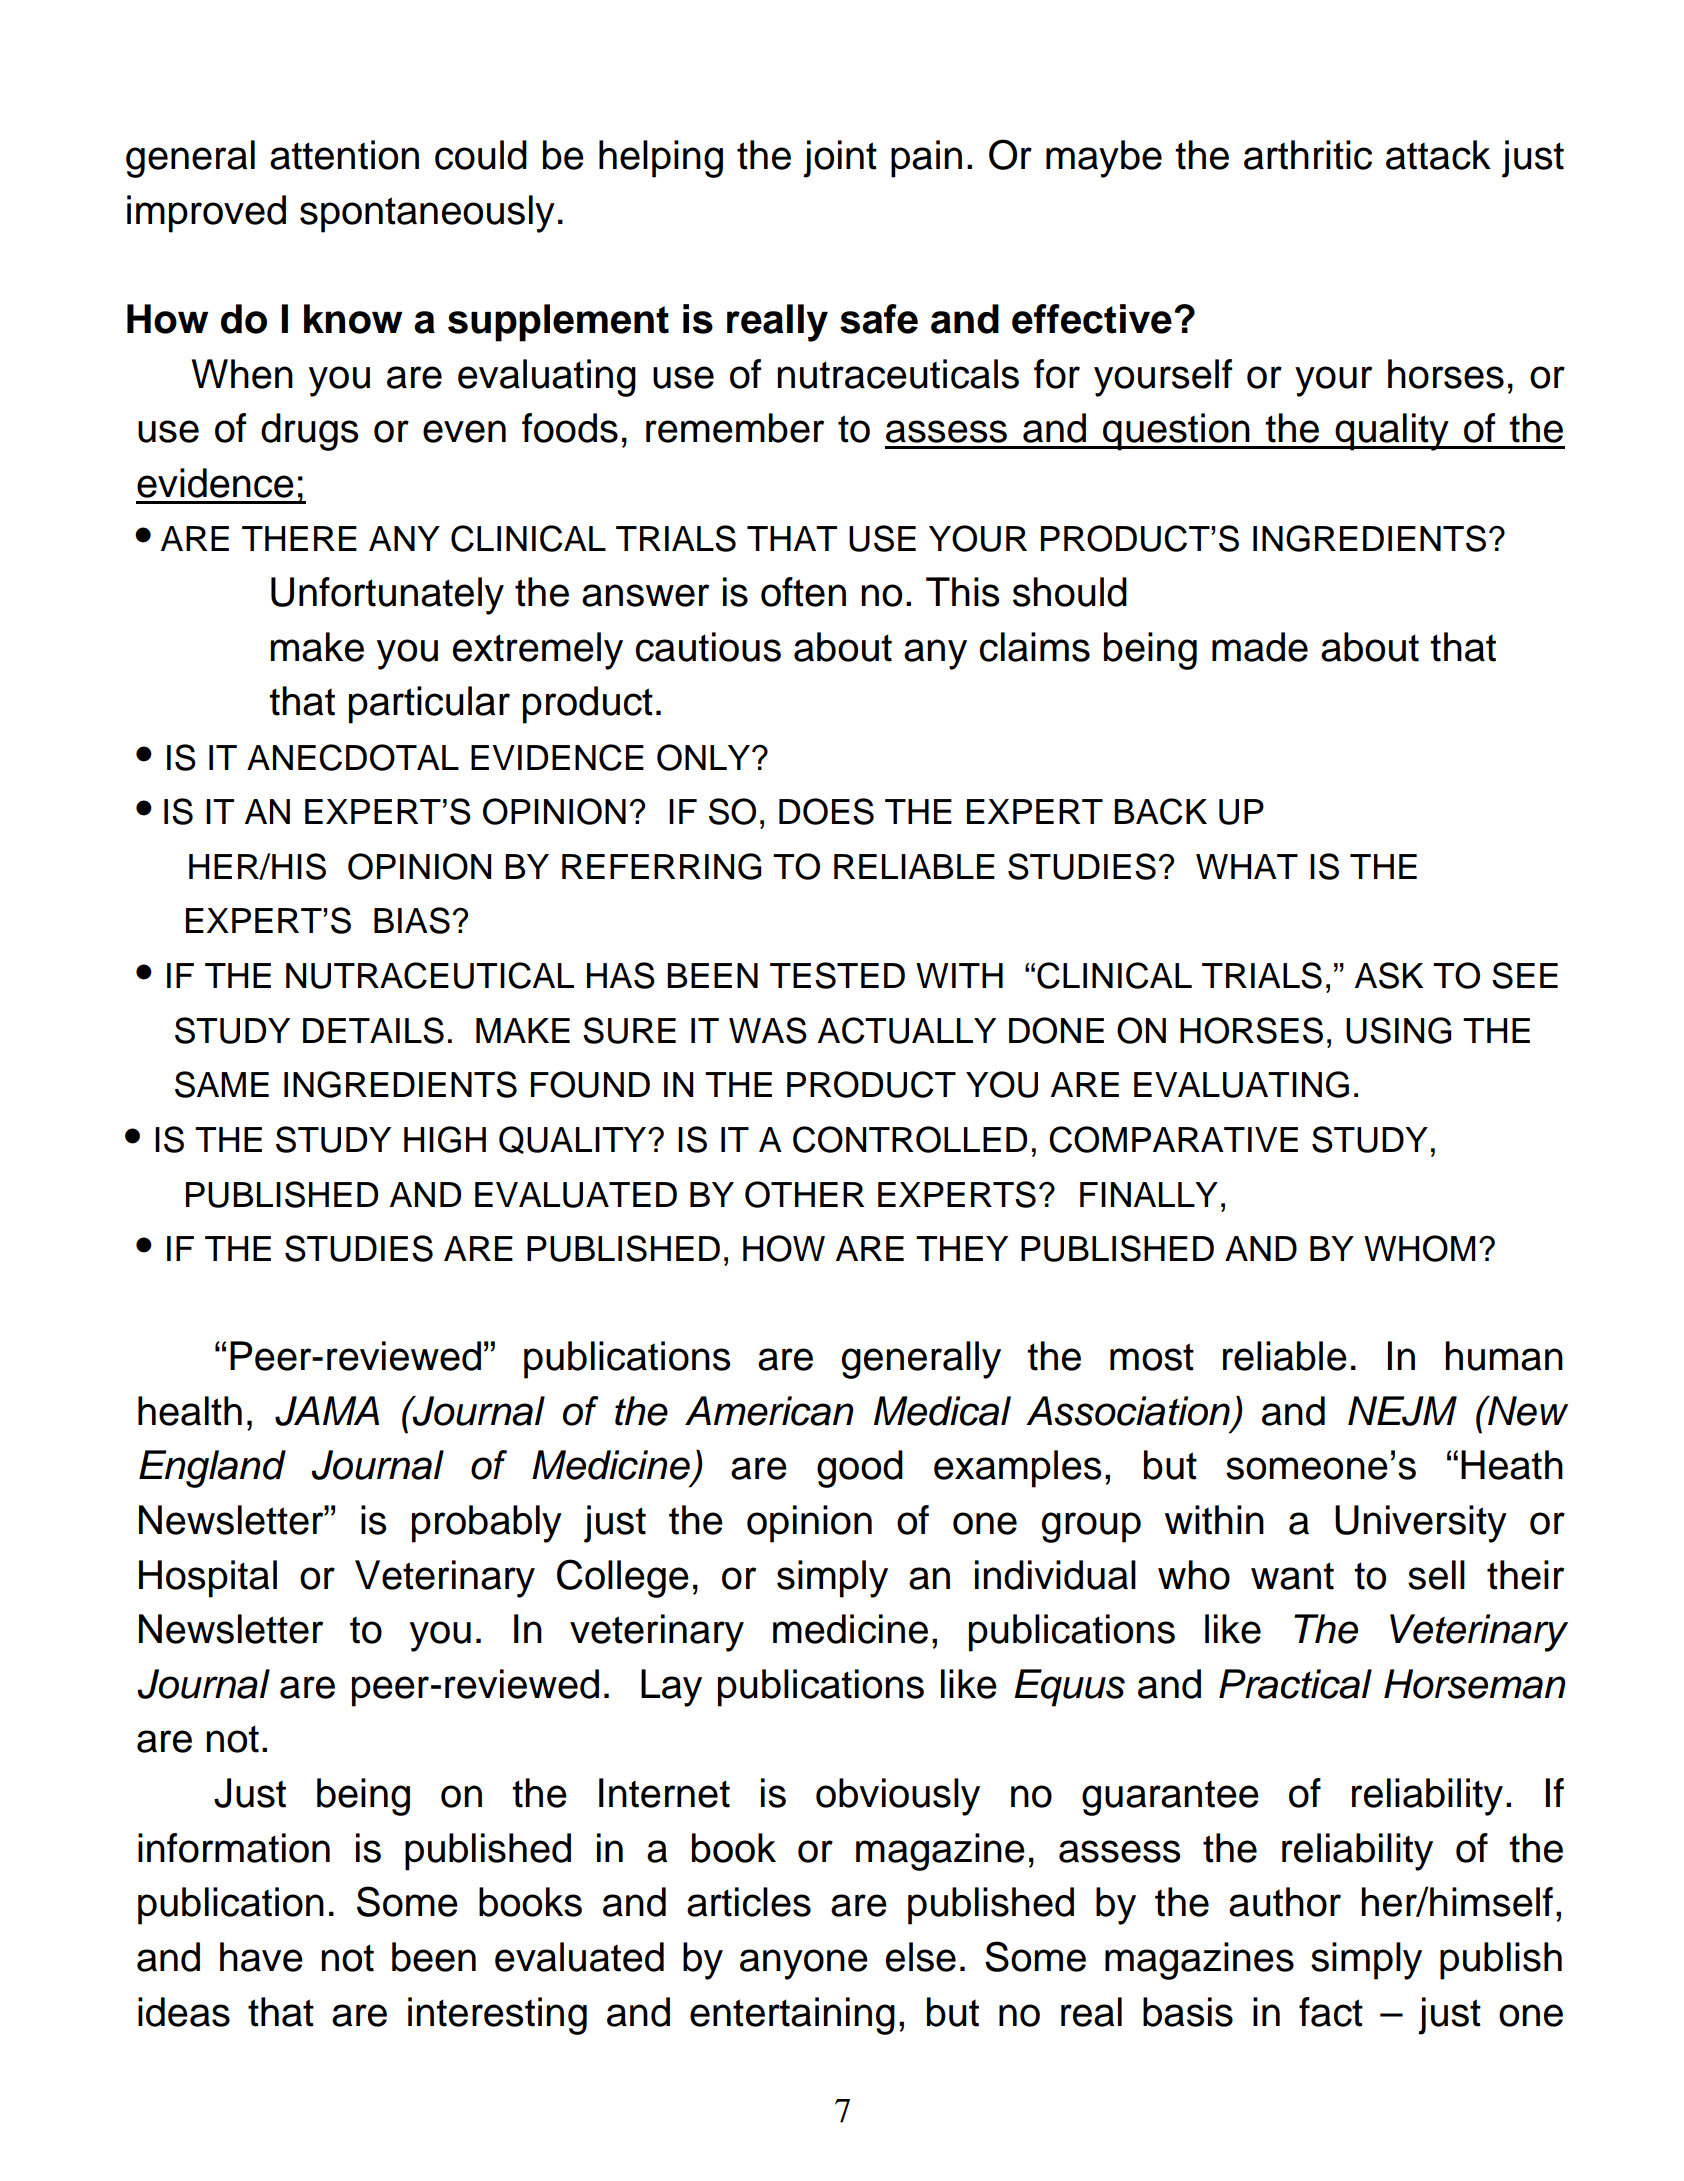  Describe the element at coordinates (1308, 155) in the screenshot. I see `arthritic` at that location.
